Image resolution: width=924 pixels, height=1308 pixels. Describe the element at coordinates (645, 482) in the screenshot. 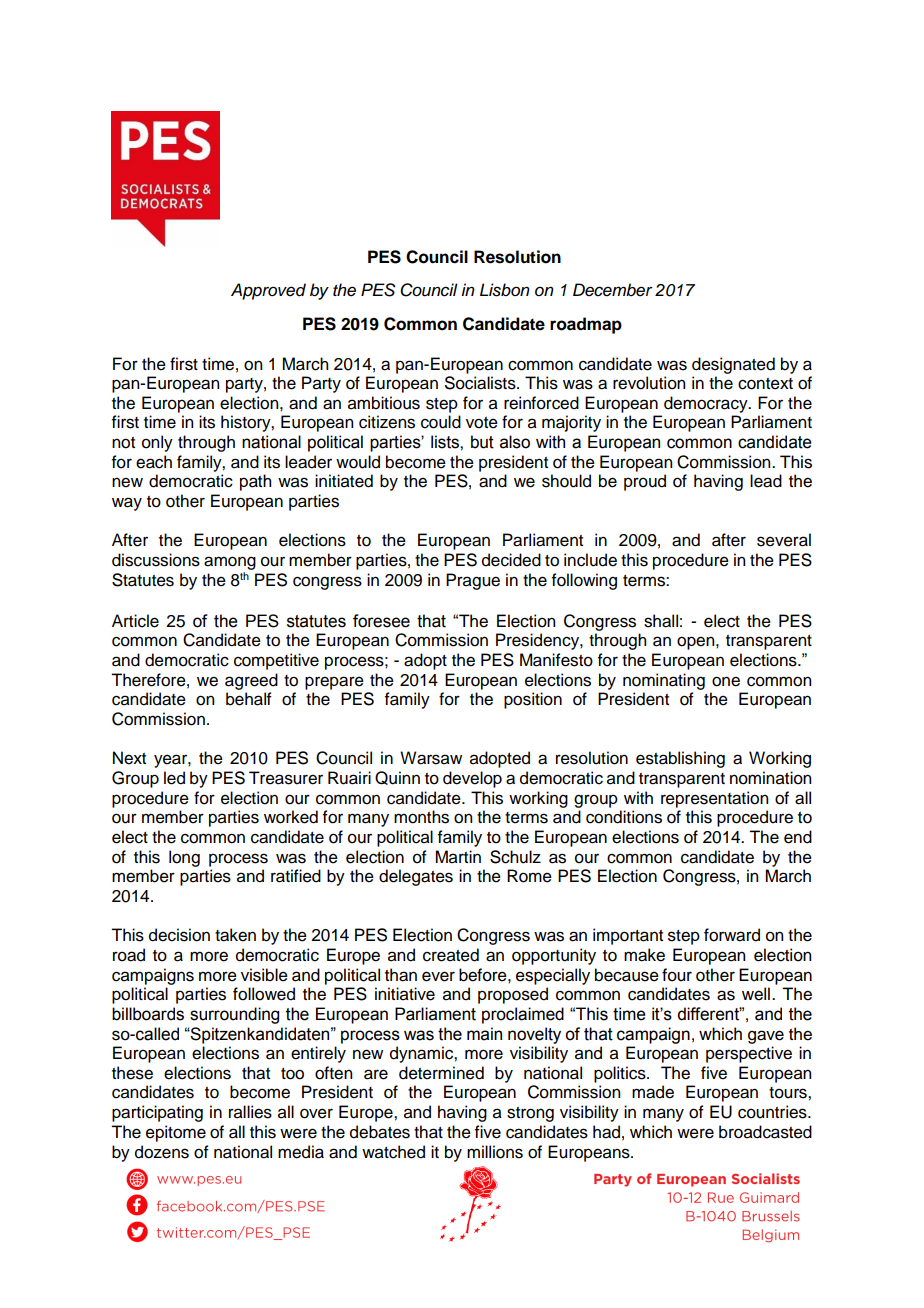

I see `proud` at that location.
